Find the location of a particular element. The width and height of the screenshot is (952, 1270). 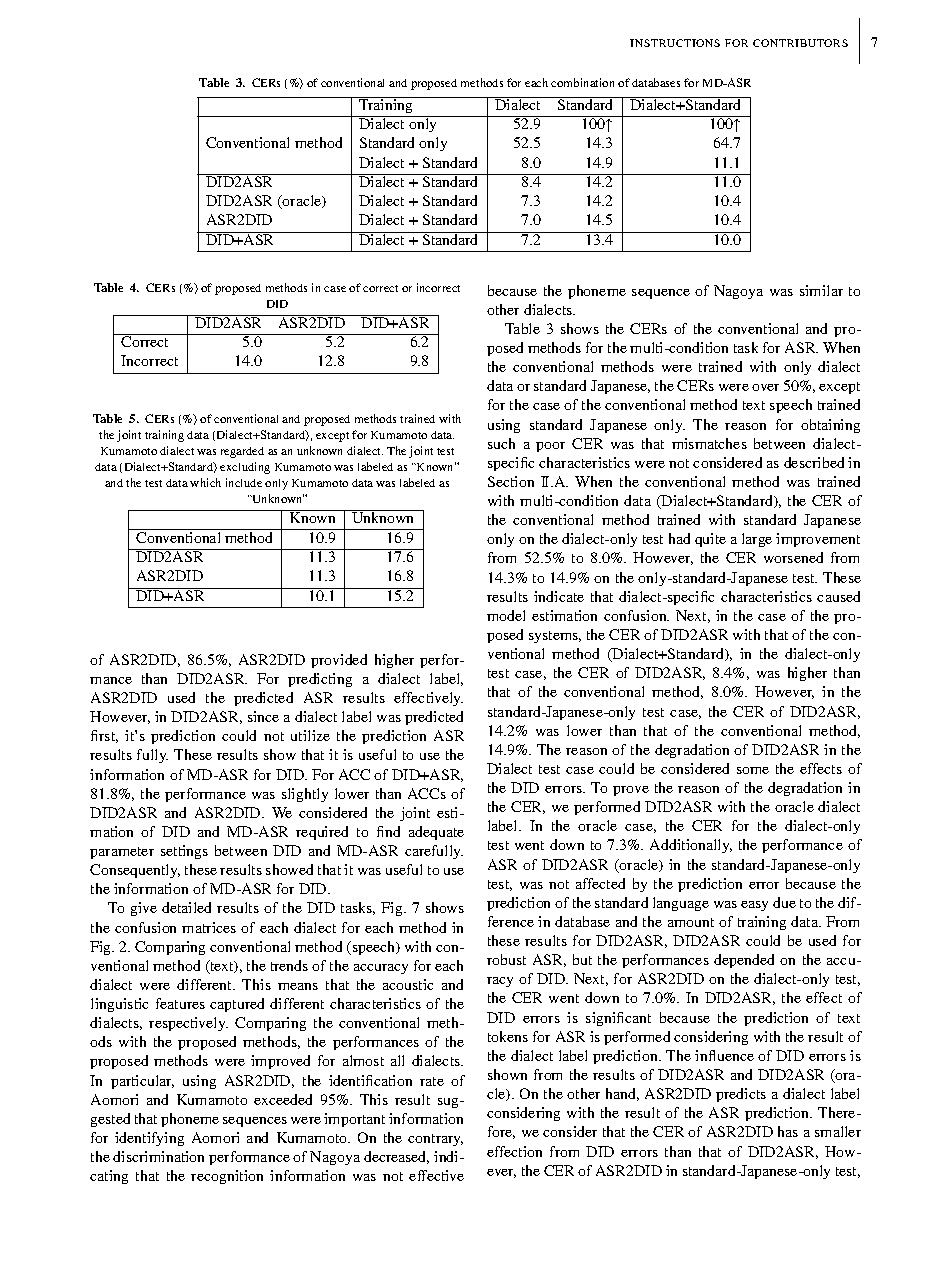

INSTRUCTIONS is located at coordinates (675, 43).
